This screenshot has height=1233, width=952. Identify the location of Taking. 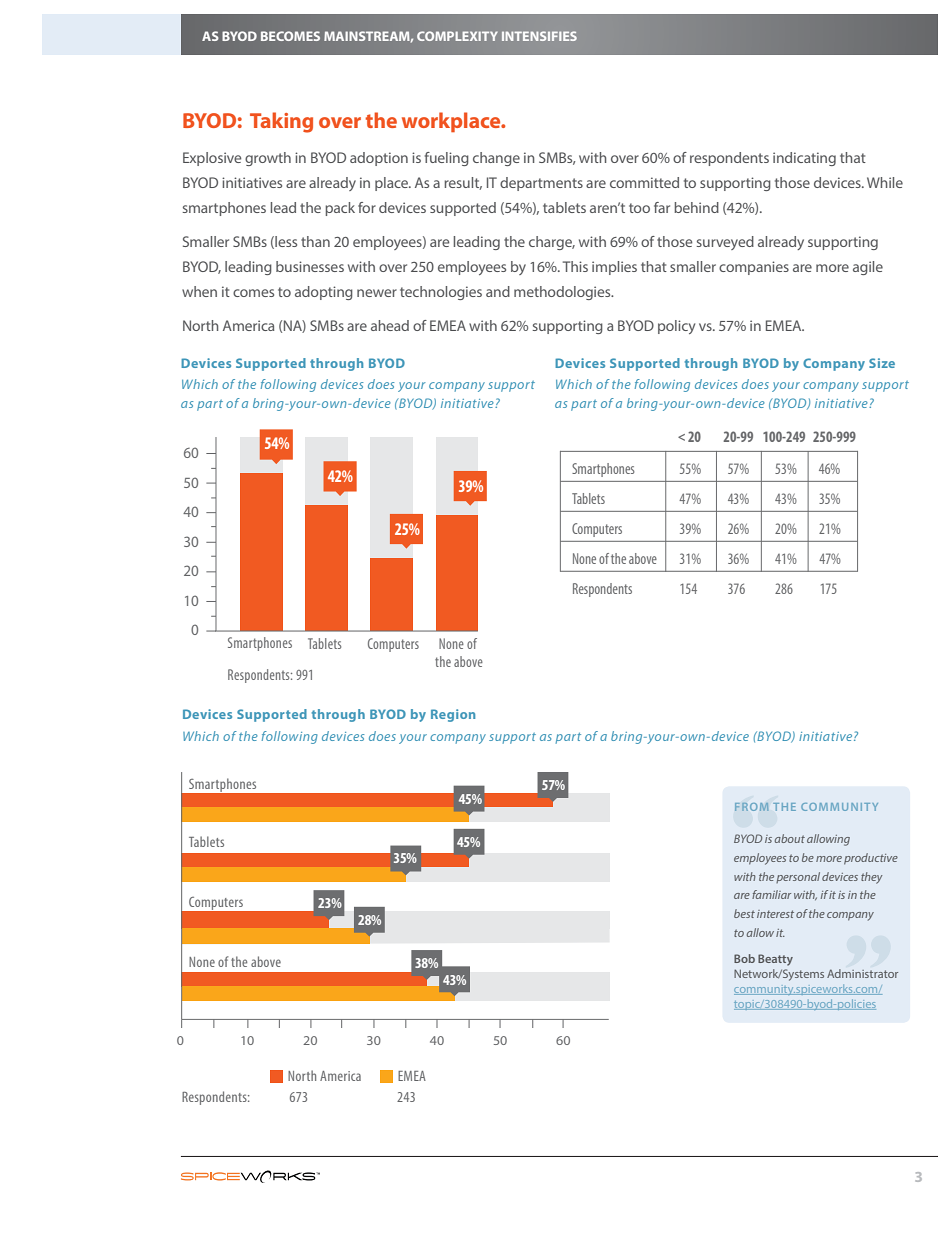
(281, 122).
